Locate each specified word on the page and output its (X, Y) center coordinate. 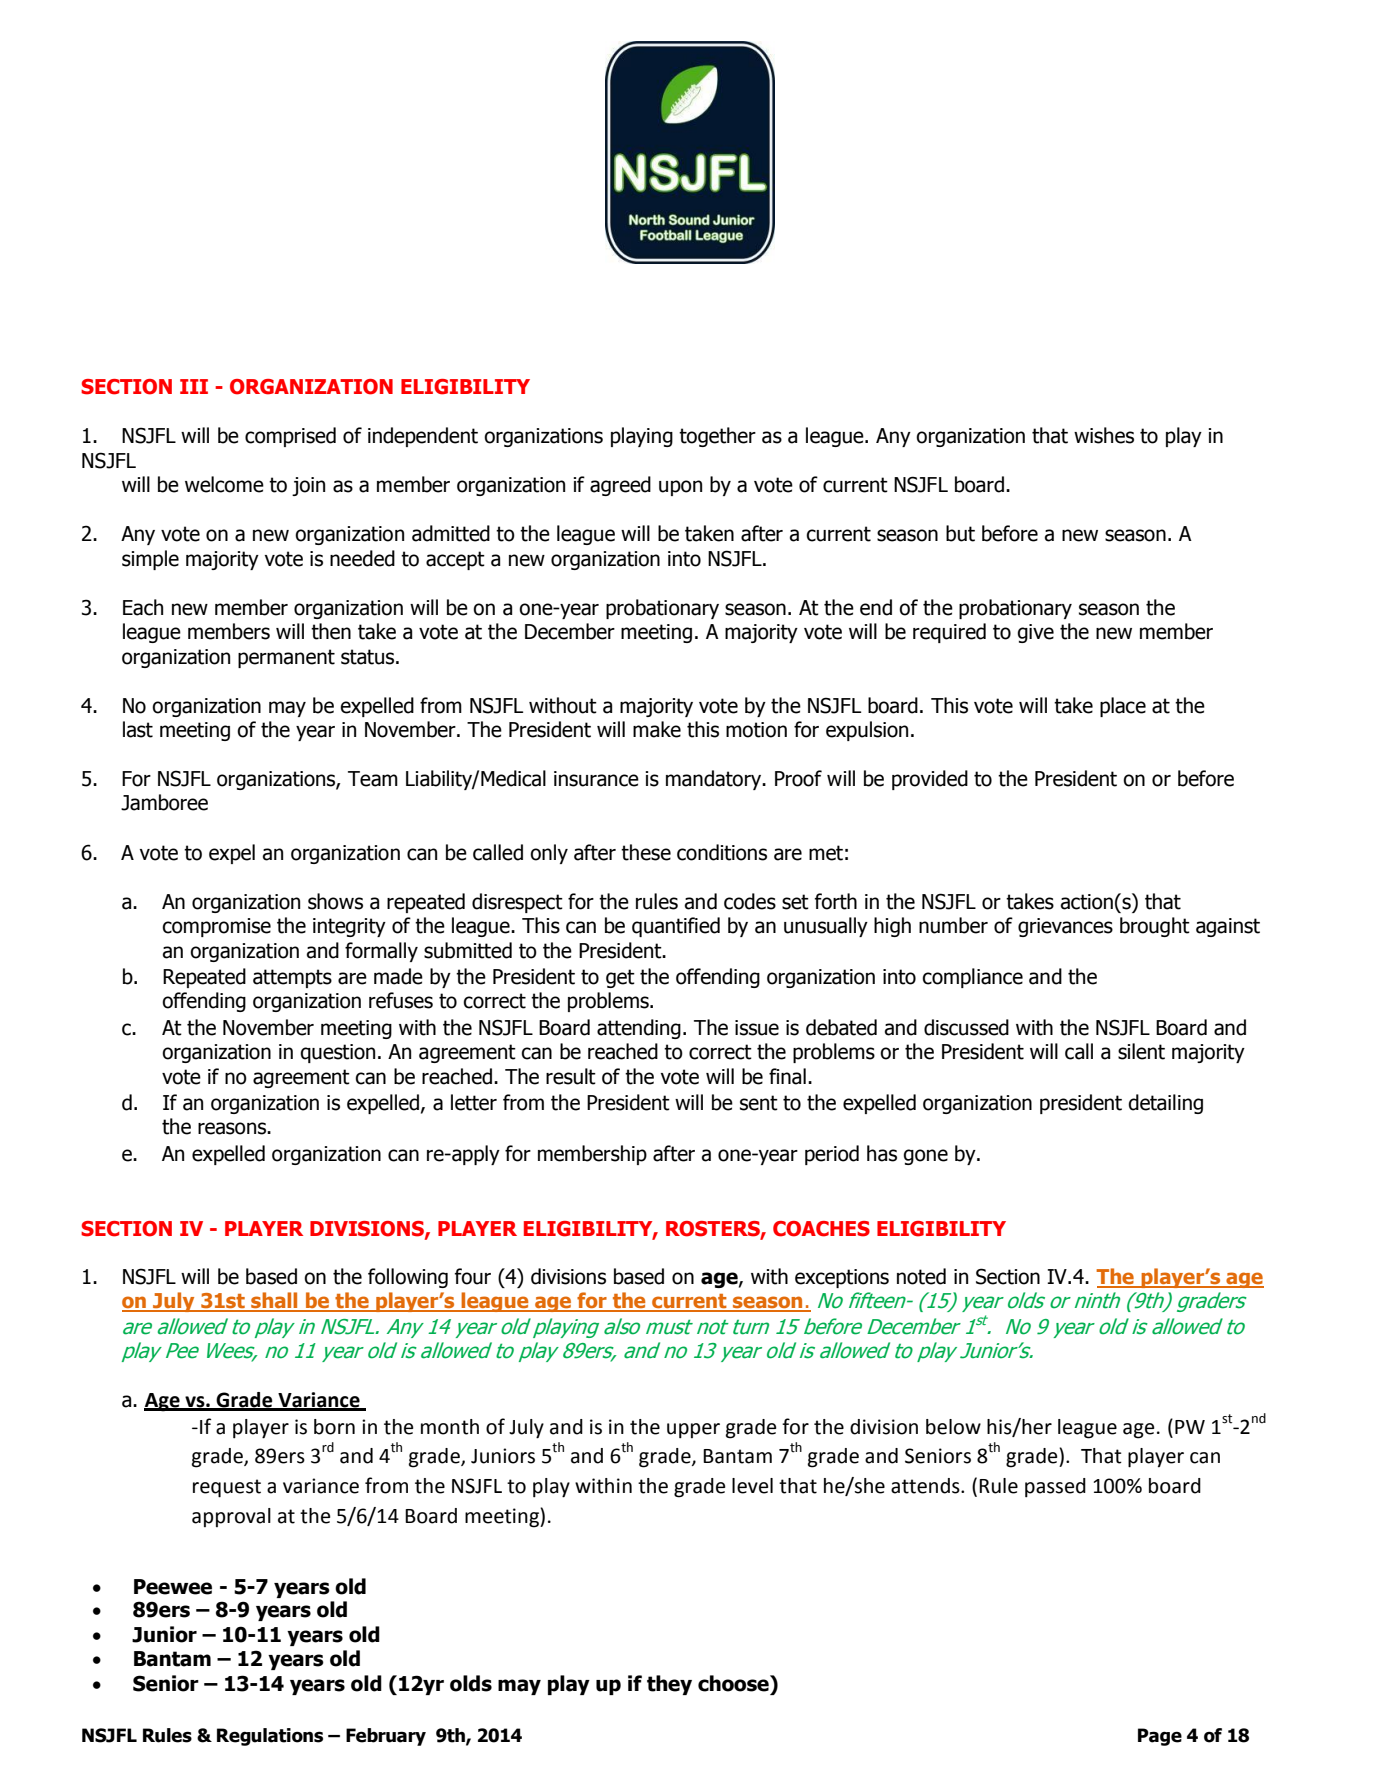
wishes (1104, 435)
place (1123, 707)
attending (639, 1029)
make (657, 729)
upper (693, 1431)
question (337, 1053)
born (334, 1427)
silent (1141, 1051)
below (953, 1427)
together (717, 437)
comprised (290, 437)
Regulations (270, 1737)
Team (373, 779)
